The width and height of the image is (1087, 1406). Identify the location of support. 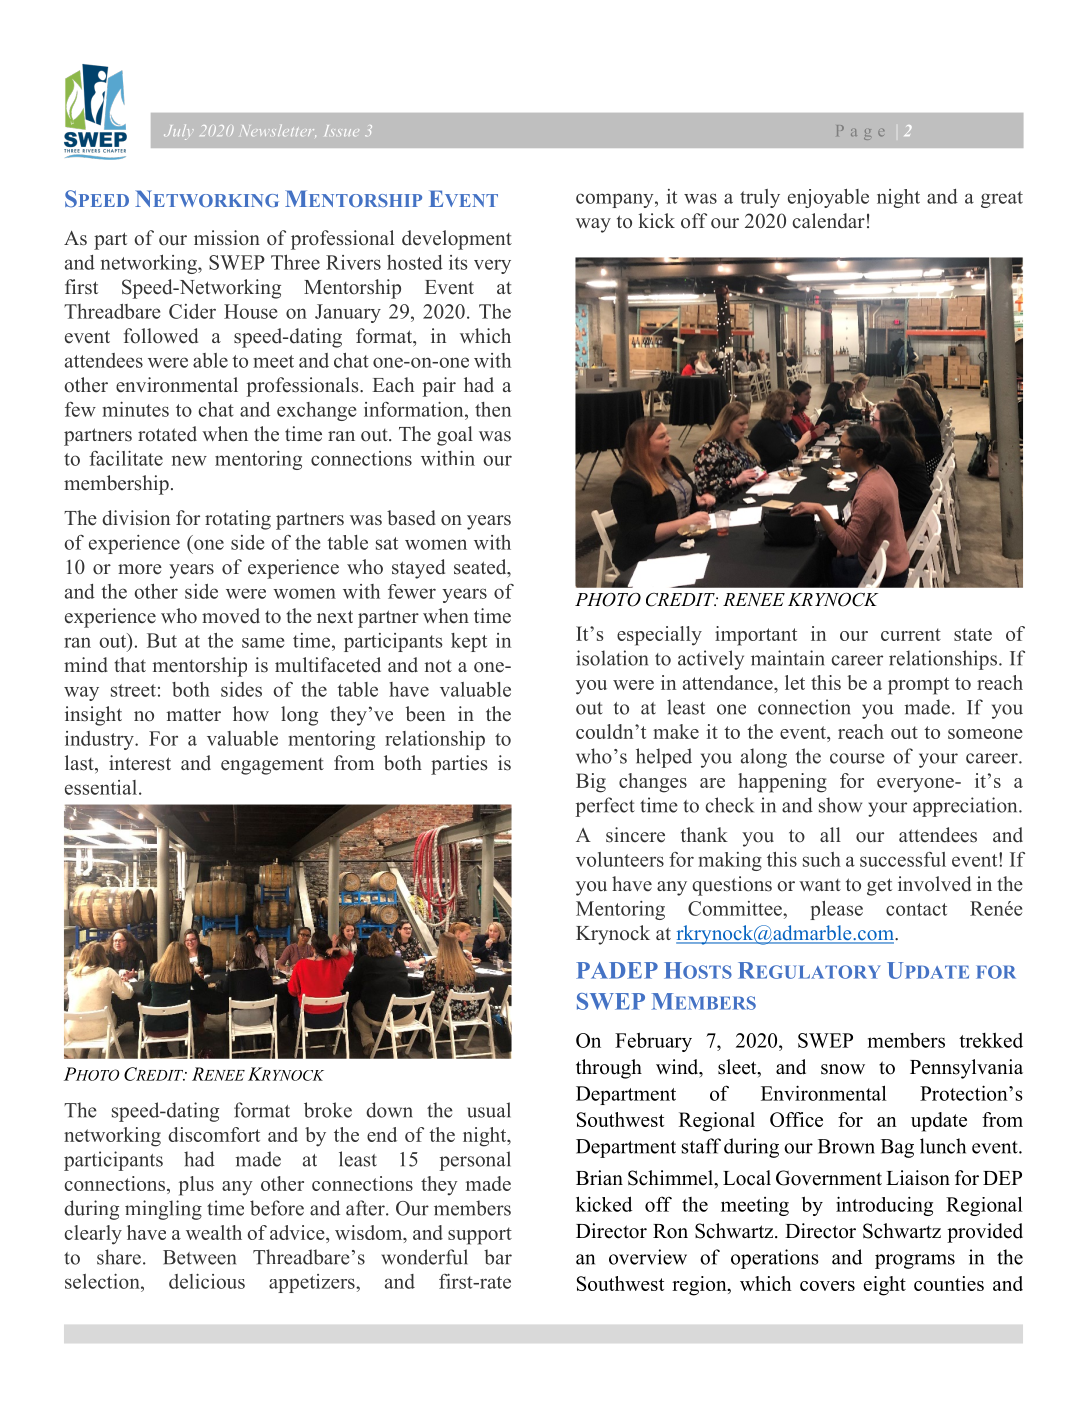
(480, 1236).
